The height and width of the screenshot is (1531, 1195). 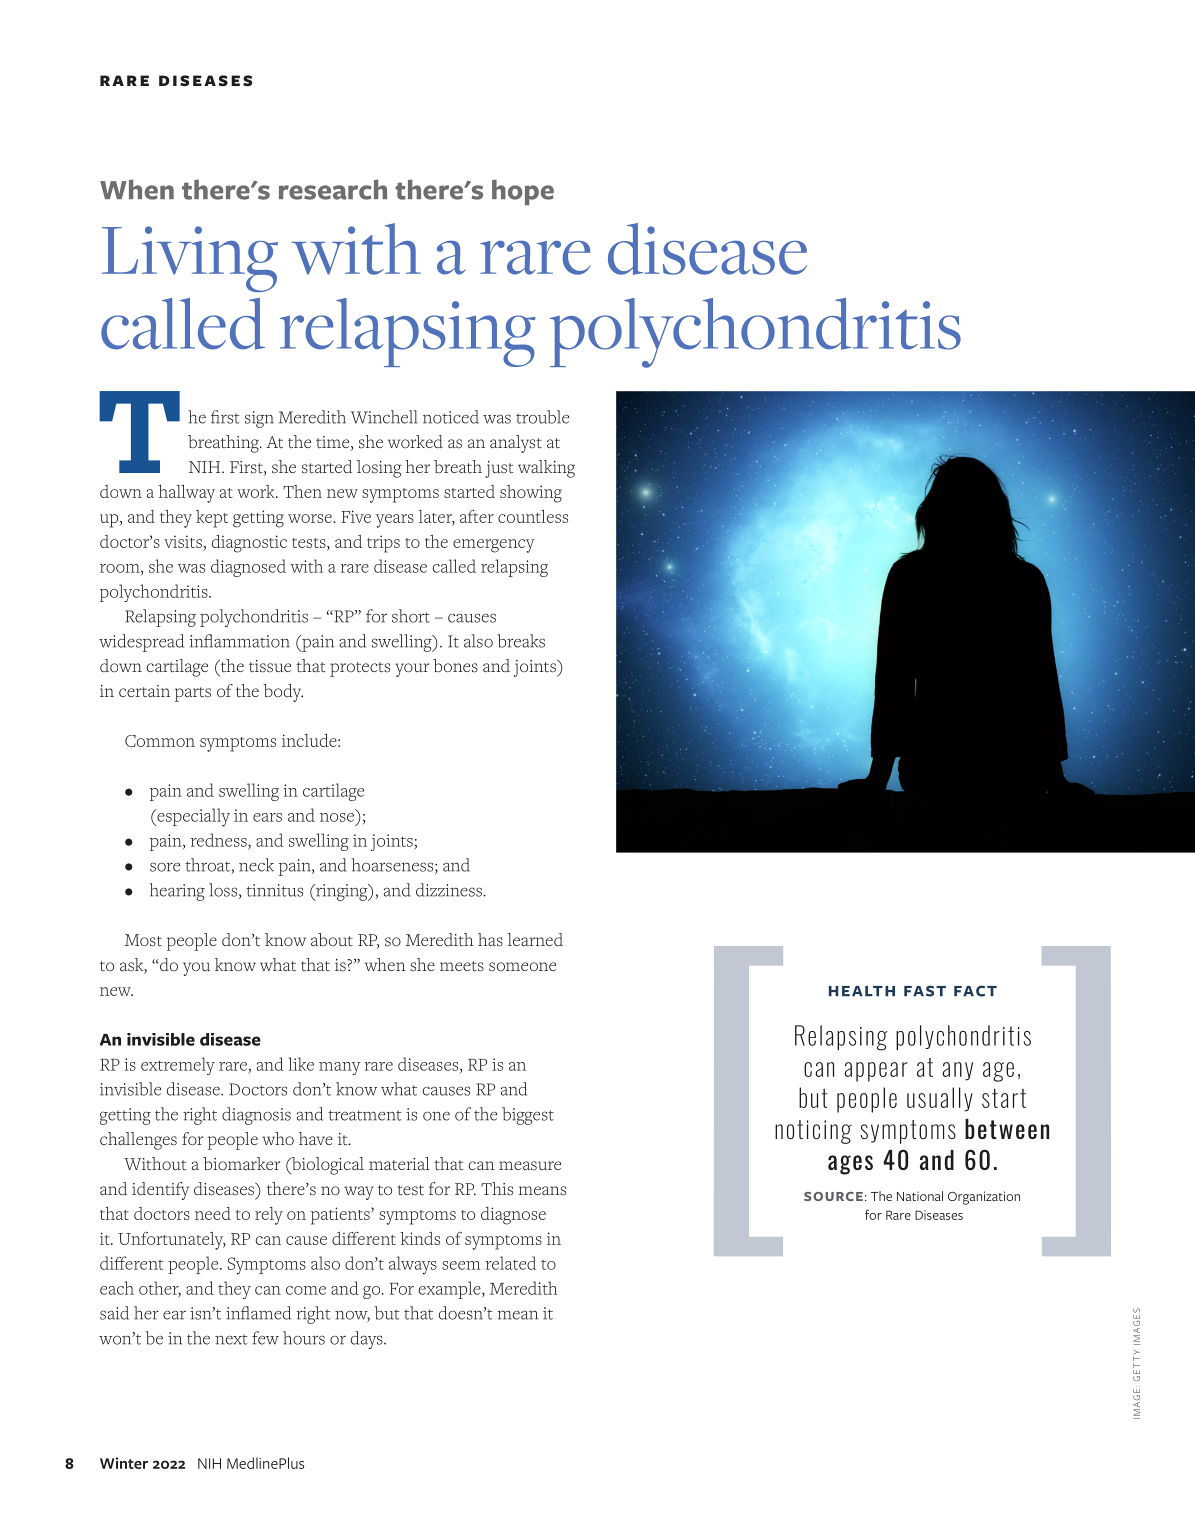 What do you see at coordinates (190, 259) in the screenshot?
I see `Living` at bounding box center [190, 259].
